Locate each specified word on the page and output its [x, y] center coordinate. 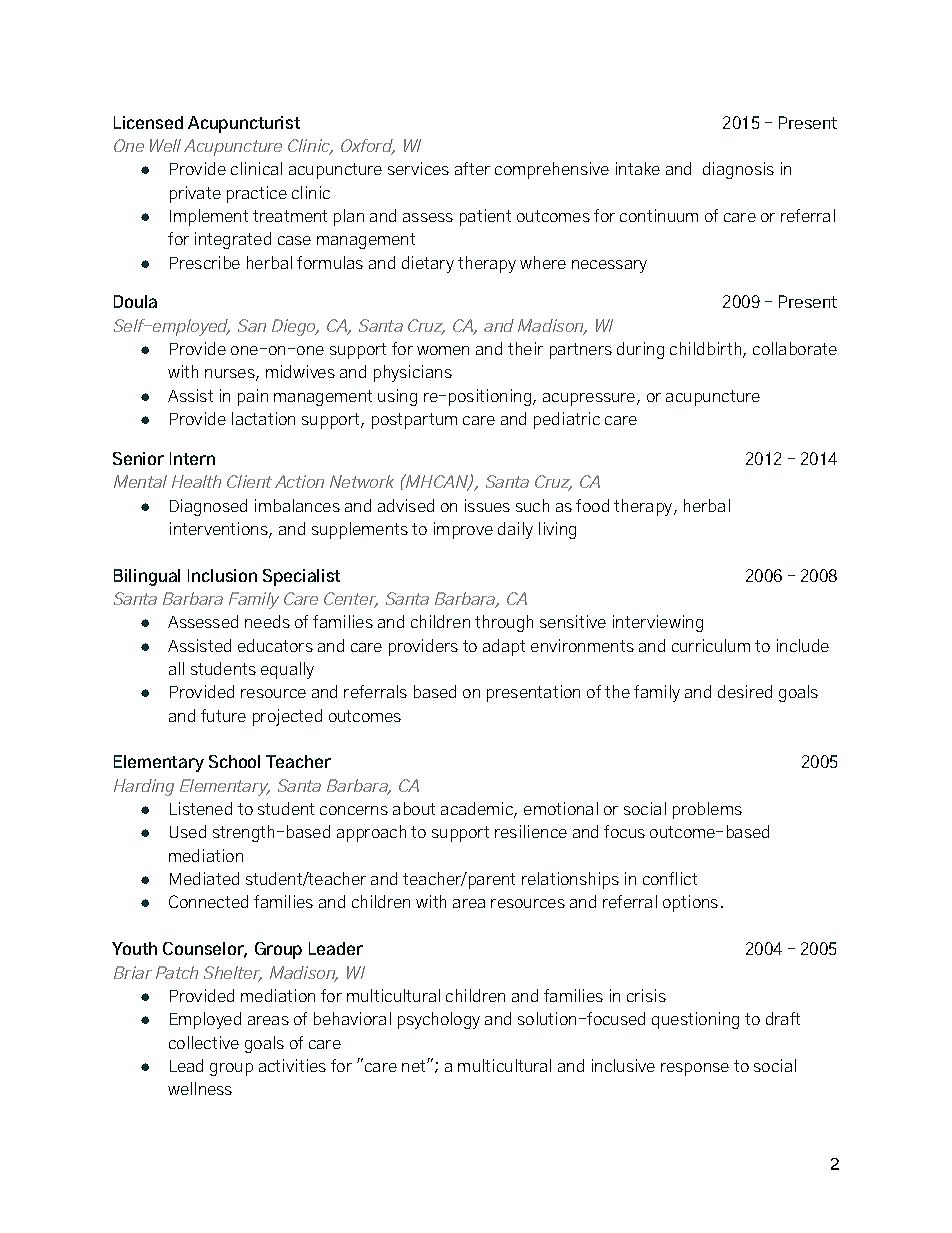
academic [478, 810]
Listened [201, 808]
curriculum [711, 645]
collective [204, 1042]
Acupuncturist [244, 124]
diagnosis [738, 170]
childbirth [705, 348]
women [443, 350]
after [472, 168]
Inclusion [222, 575]
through [504, 623]
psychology [439, 1020]
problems [707, 810]
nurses [231, 375]
